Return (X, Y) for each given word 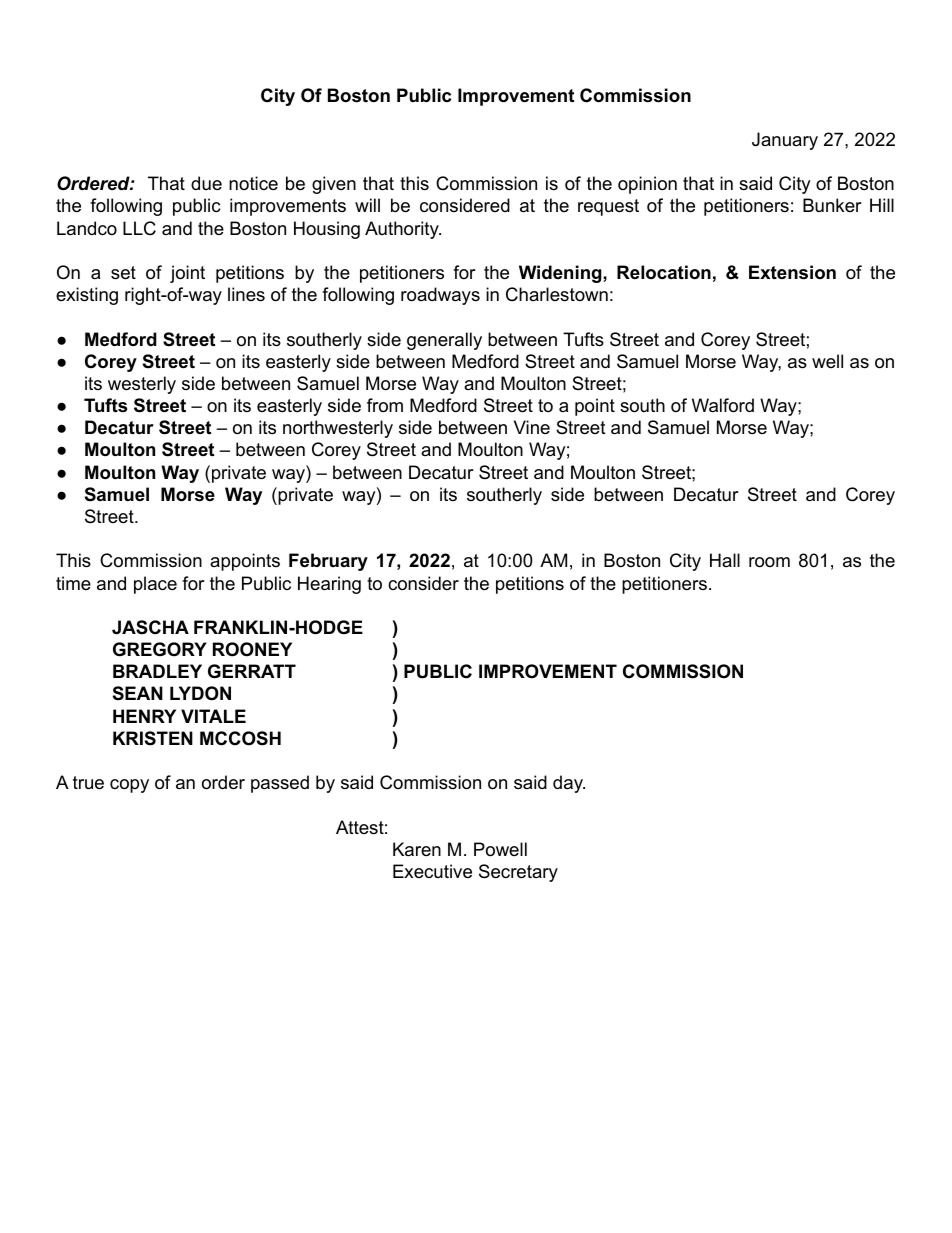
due (206, 183)
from (385, 405)
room (769, 562)
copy (129, 786)
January (785, 141)
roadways (440, 296)
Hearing (329, 585)
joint (187, 274)
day (569, 784)
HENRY (144, 716)
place (155, 585)
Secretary (518, 873)
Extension (792, 272)
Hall (725, 560)
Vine (532, 427)
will (367, 205)
